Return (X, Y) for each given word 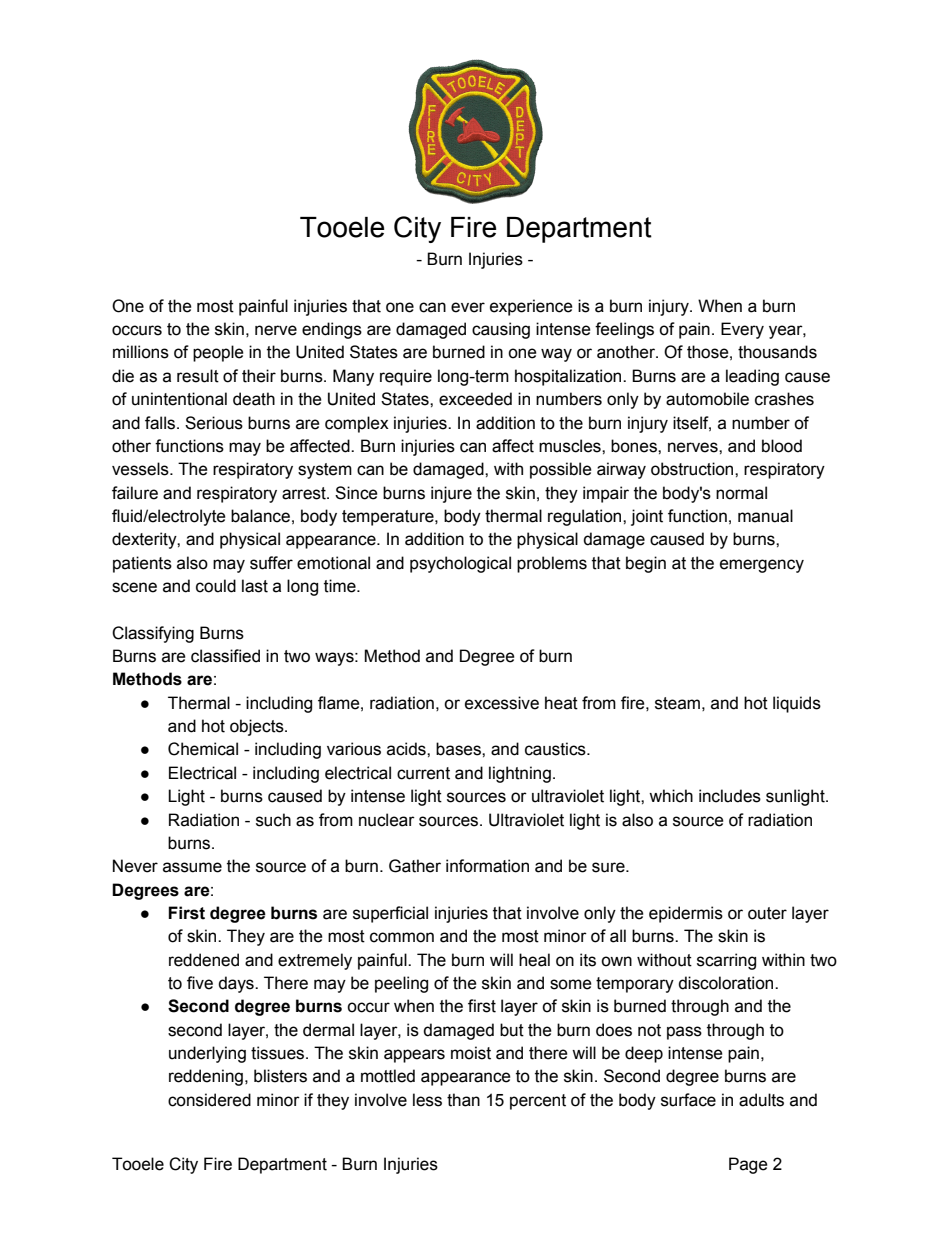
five (200, 983)
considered (209, 1100)
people (218, 353)
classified (225, 656)
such (273, 820)
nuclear (387, 820)
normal (741, 493)
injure (451, 494)
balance (260, 516)
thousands (777, 352)
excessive (502, 703)
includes (730, 796)
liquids (797, 704)
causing (501, 330)
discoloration (727, 983)
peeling (401, 984)
